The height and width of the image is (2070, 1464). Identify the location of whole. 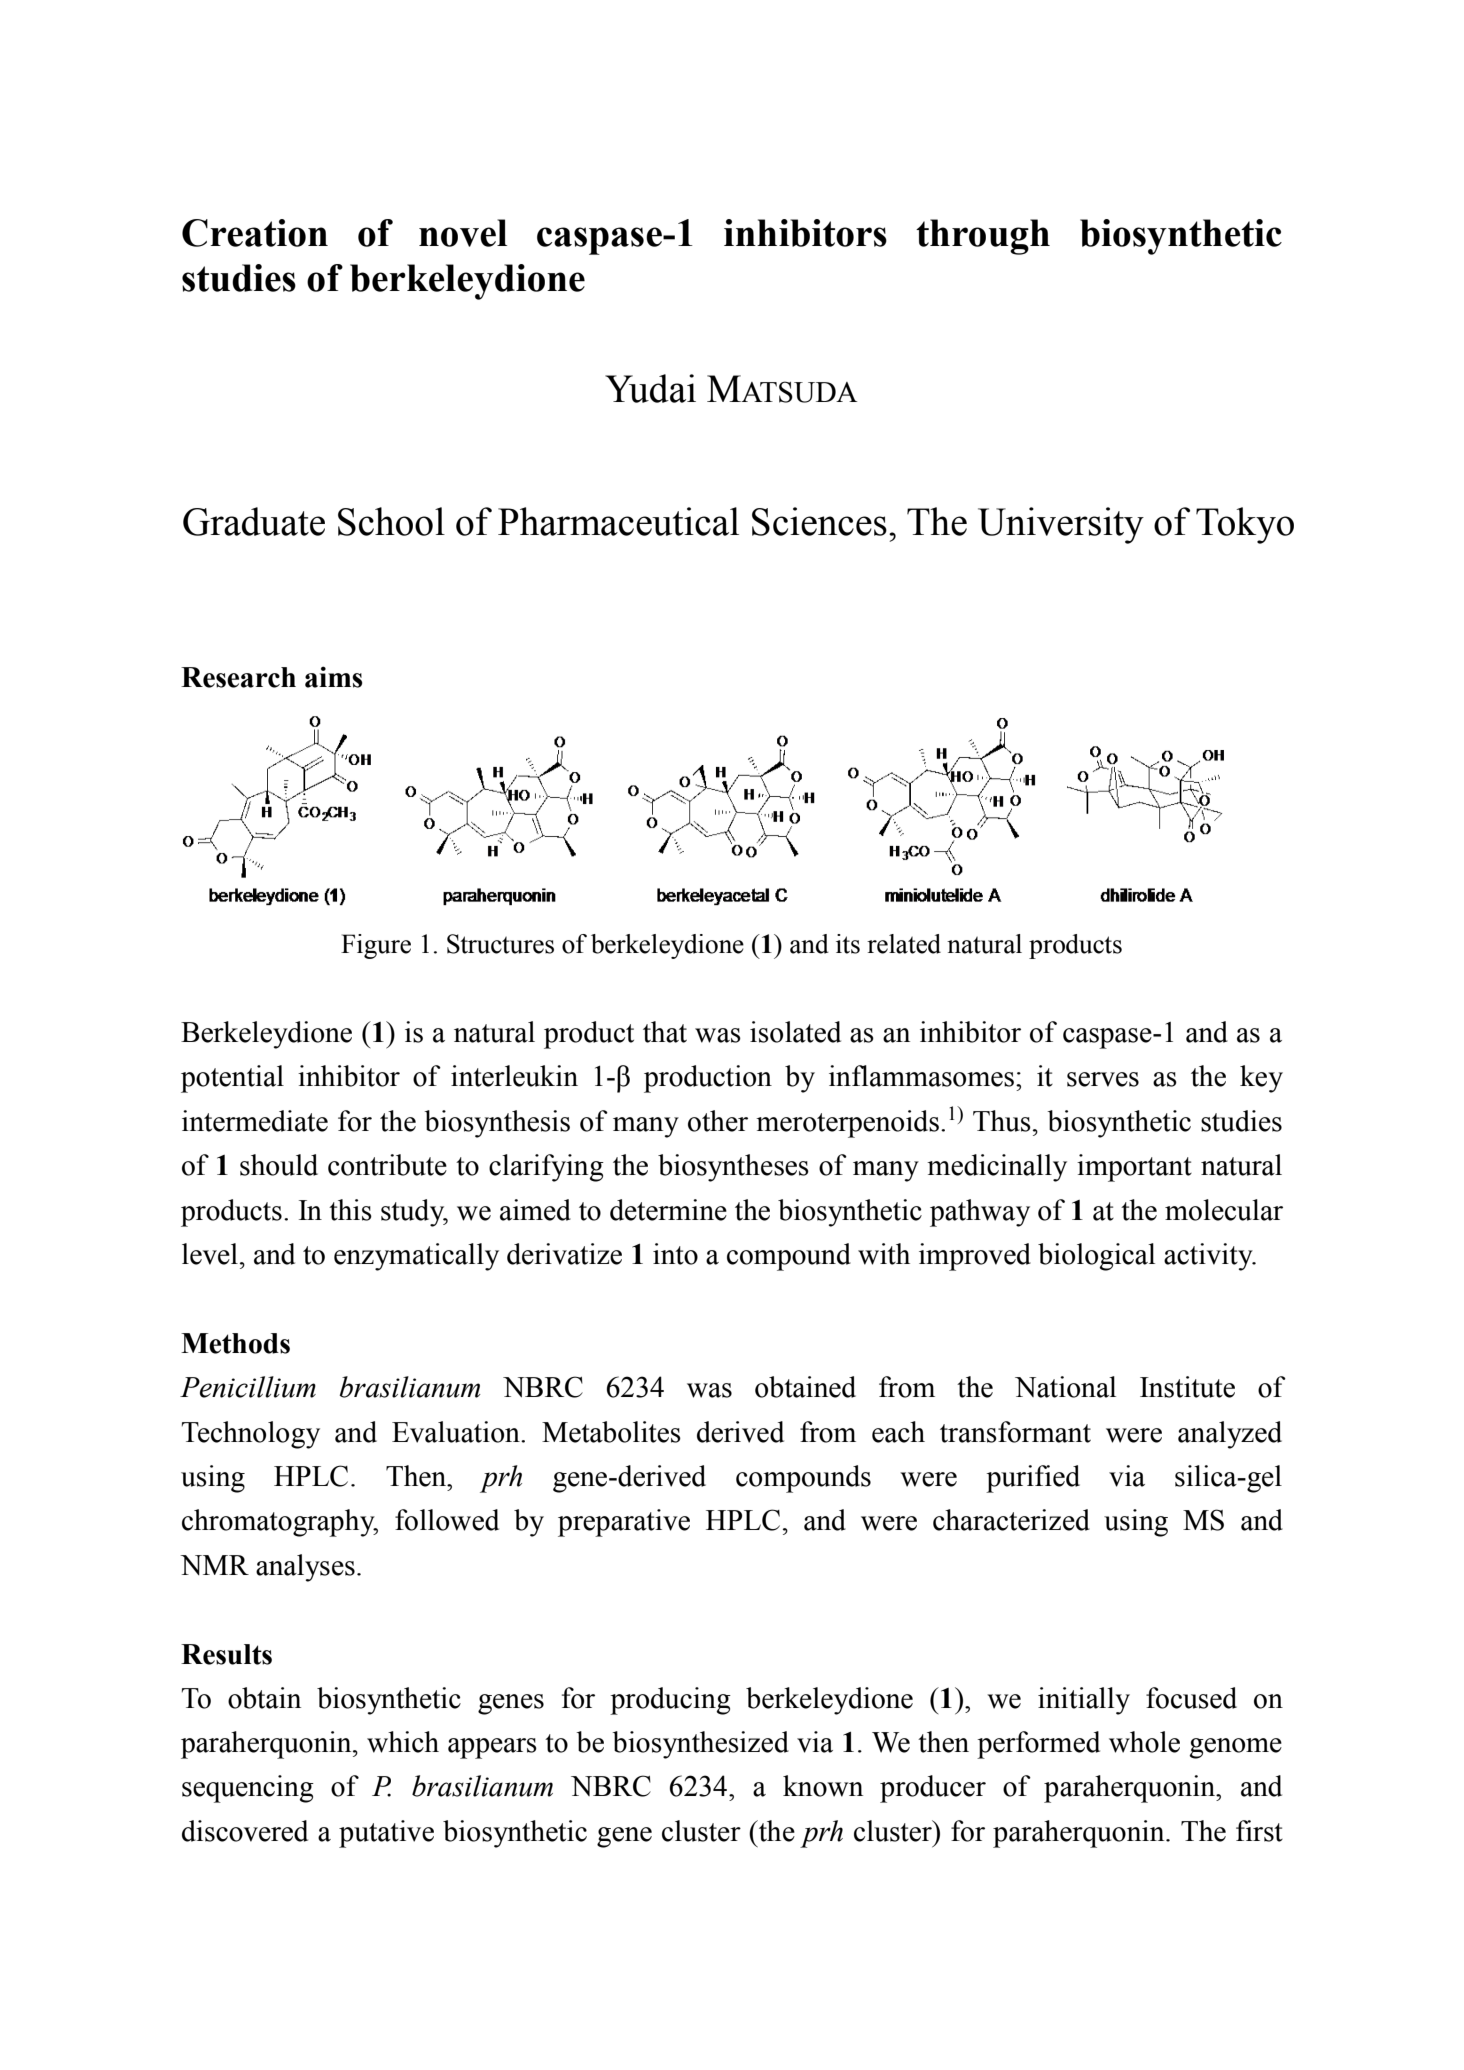
(1144, 1742).
